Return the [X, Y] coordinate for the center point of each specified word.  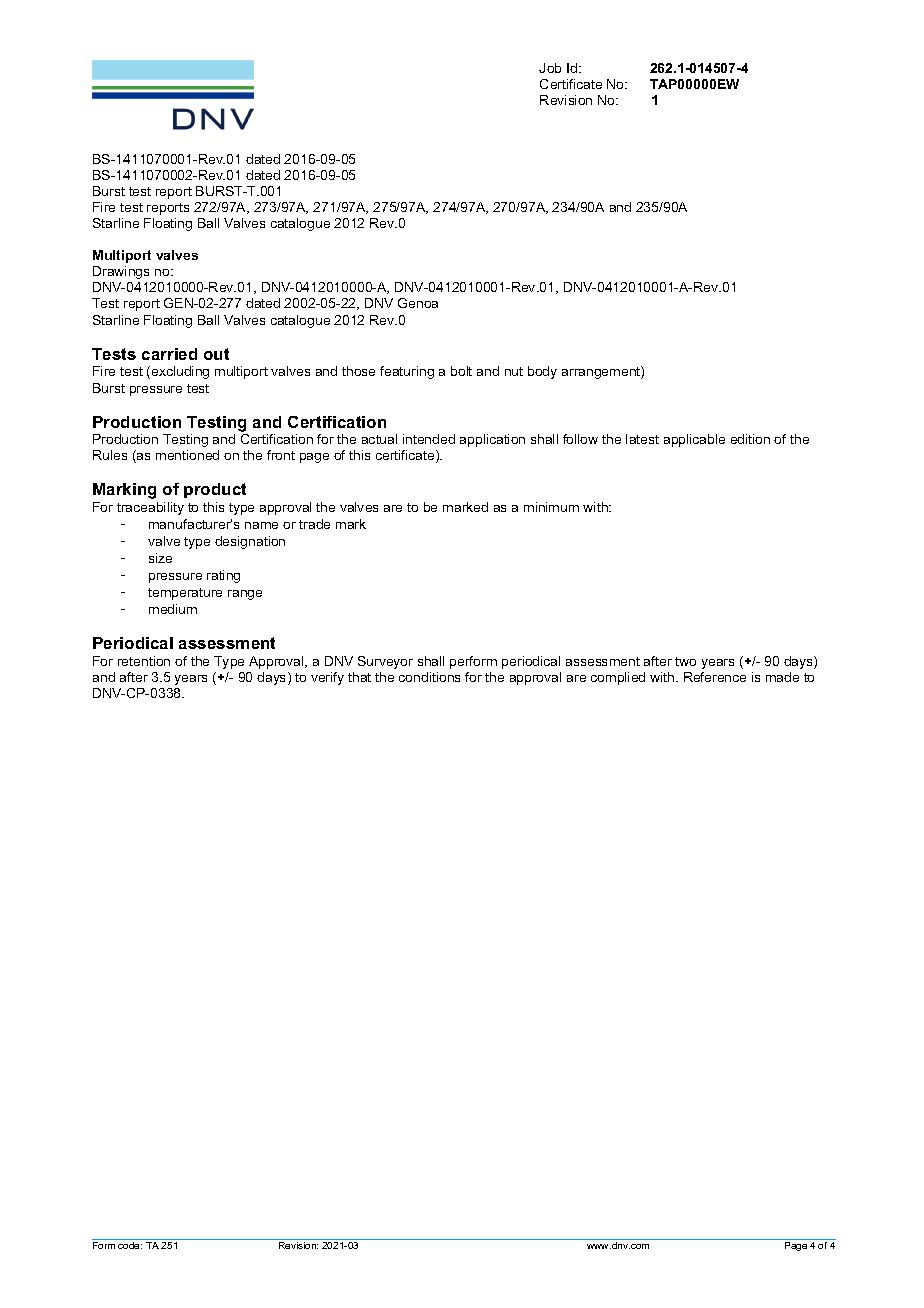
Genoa [418, 303]
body [542, 372]
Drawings [121, 272]
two [685, 661]
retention [144, 661]
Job [550, 68]
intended [429, 439]
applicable [694, 440]
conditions [429, 677]
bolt [461, 371]
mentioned [187, 455]
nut [514, 371]
